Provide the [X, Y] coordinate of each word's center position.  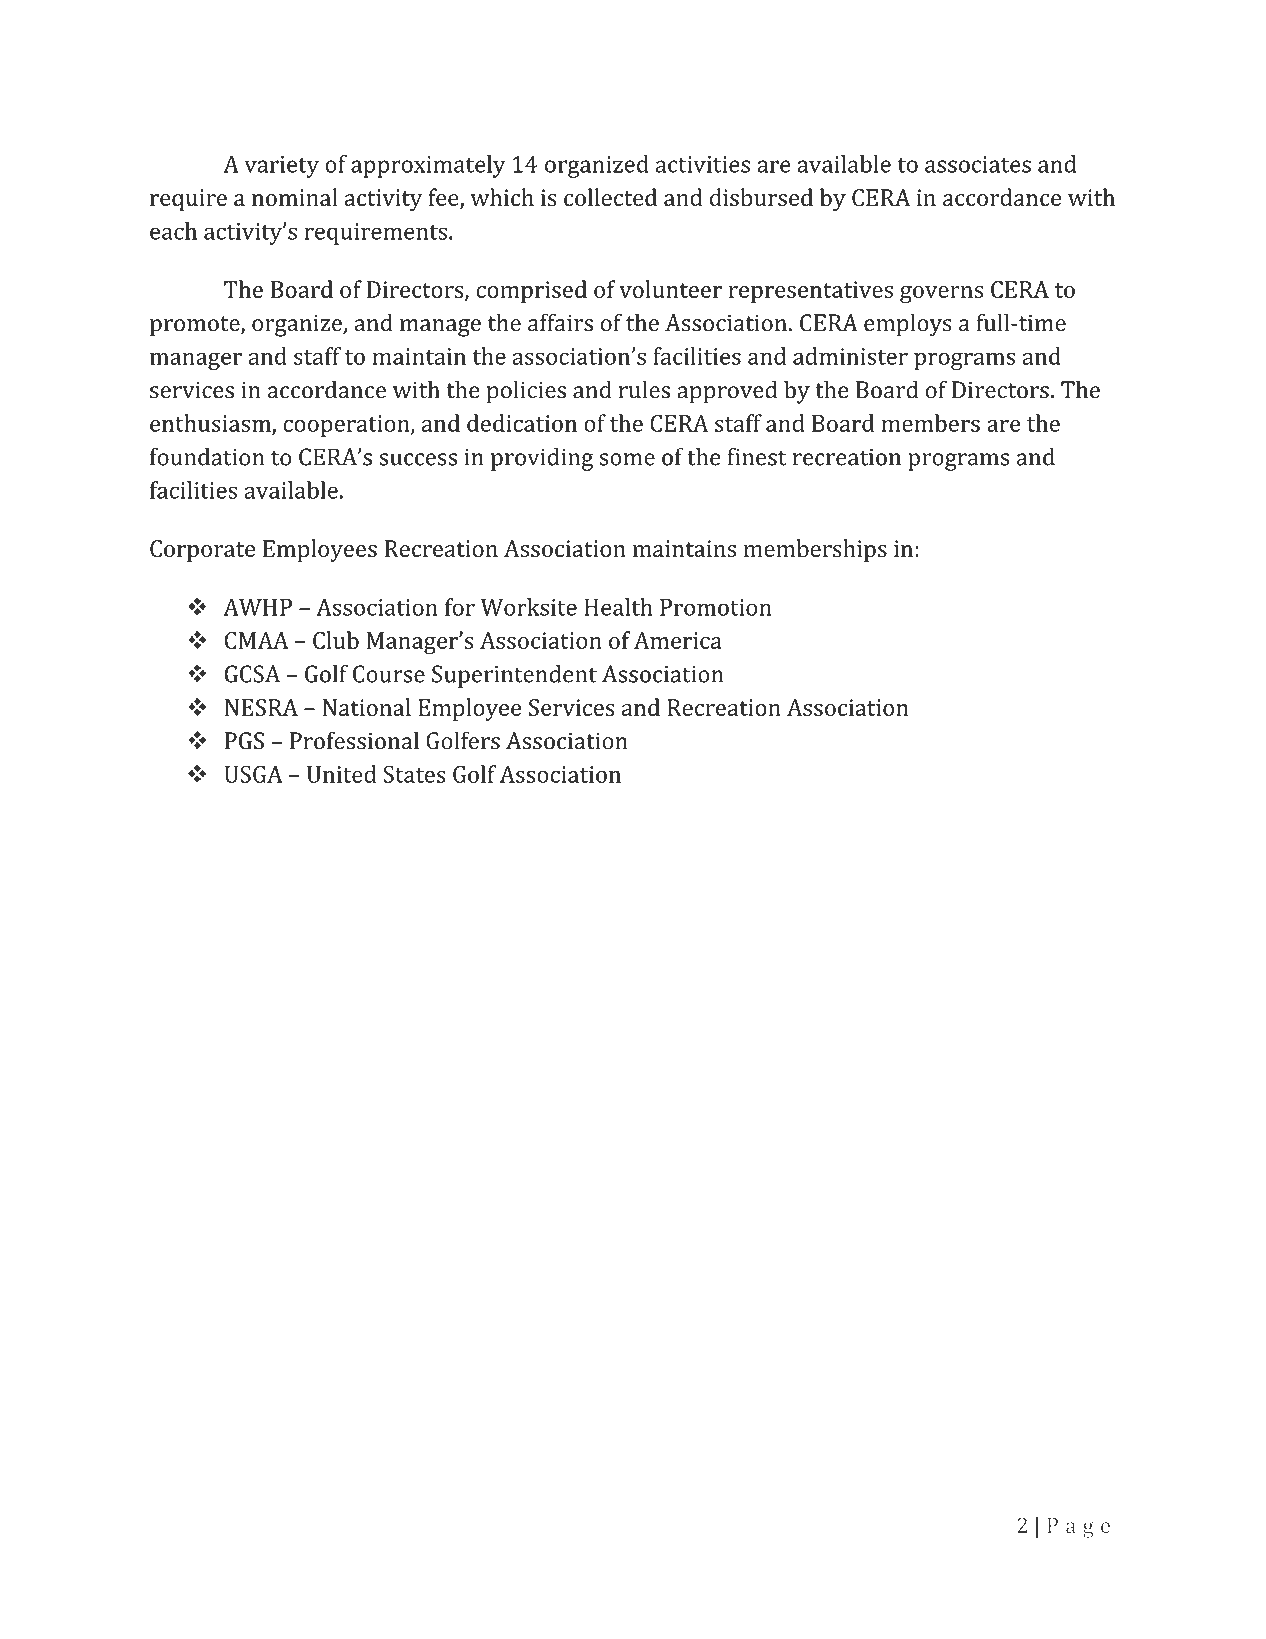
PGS [244, 741]
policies [526, 392]
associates [978, 164]
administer [850, 356]
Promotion [716, 607]
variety [281, 167]
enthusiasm [211, 424]
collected [610, 197]
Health [618, 607]
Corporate [202, 551]
